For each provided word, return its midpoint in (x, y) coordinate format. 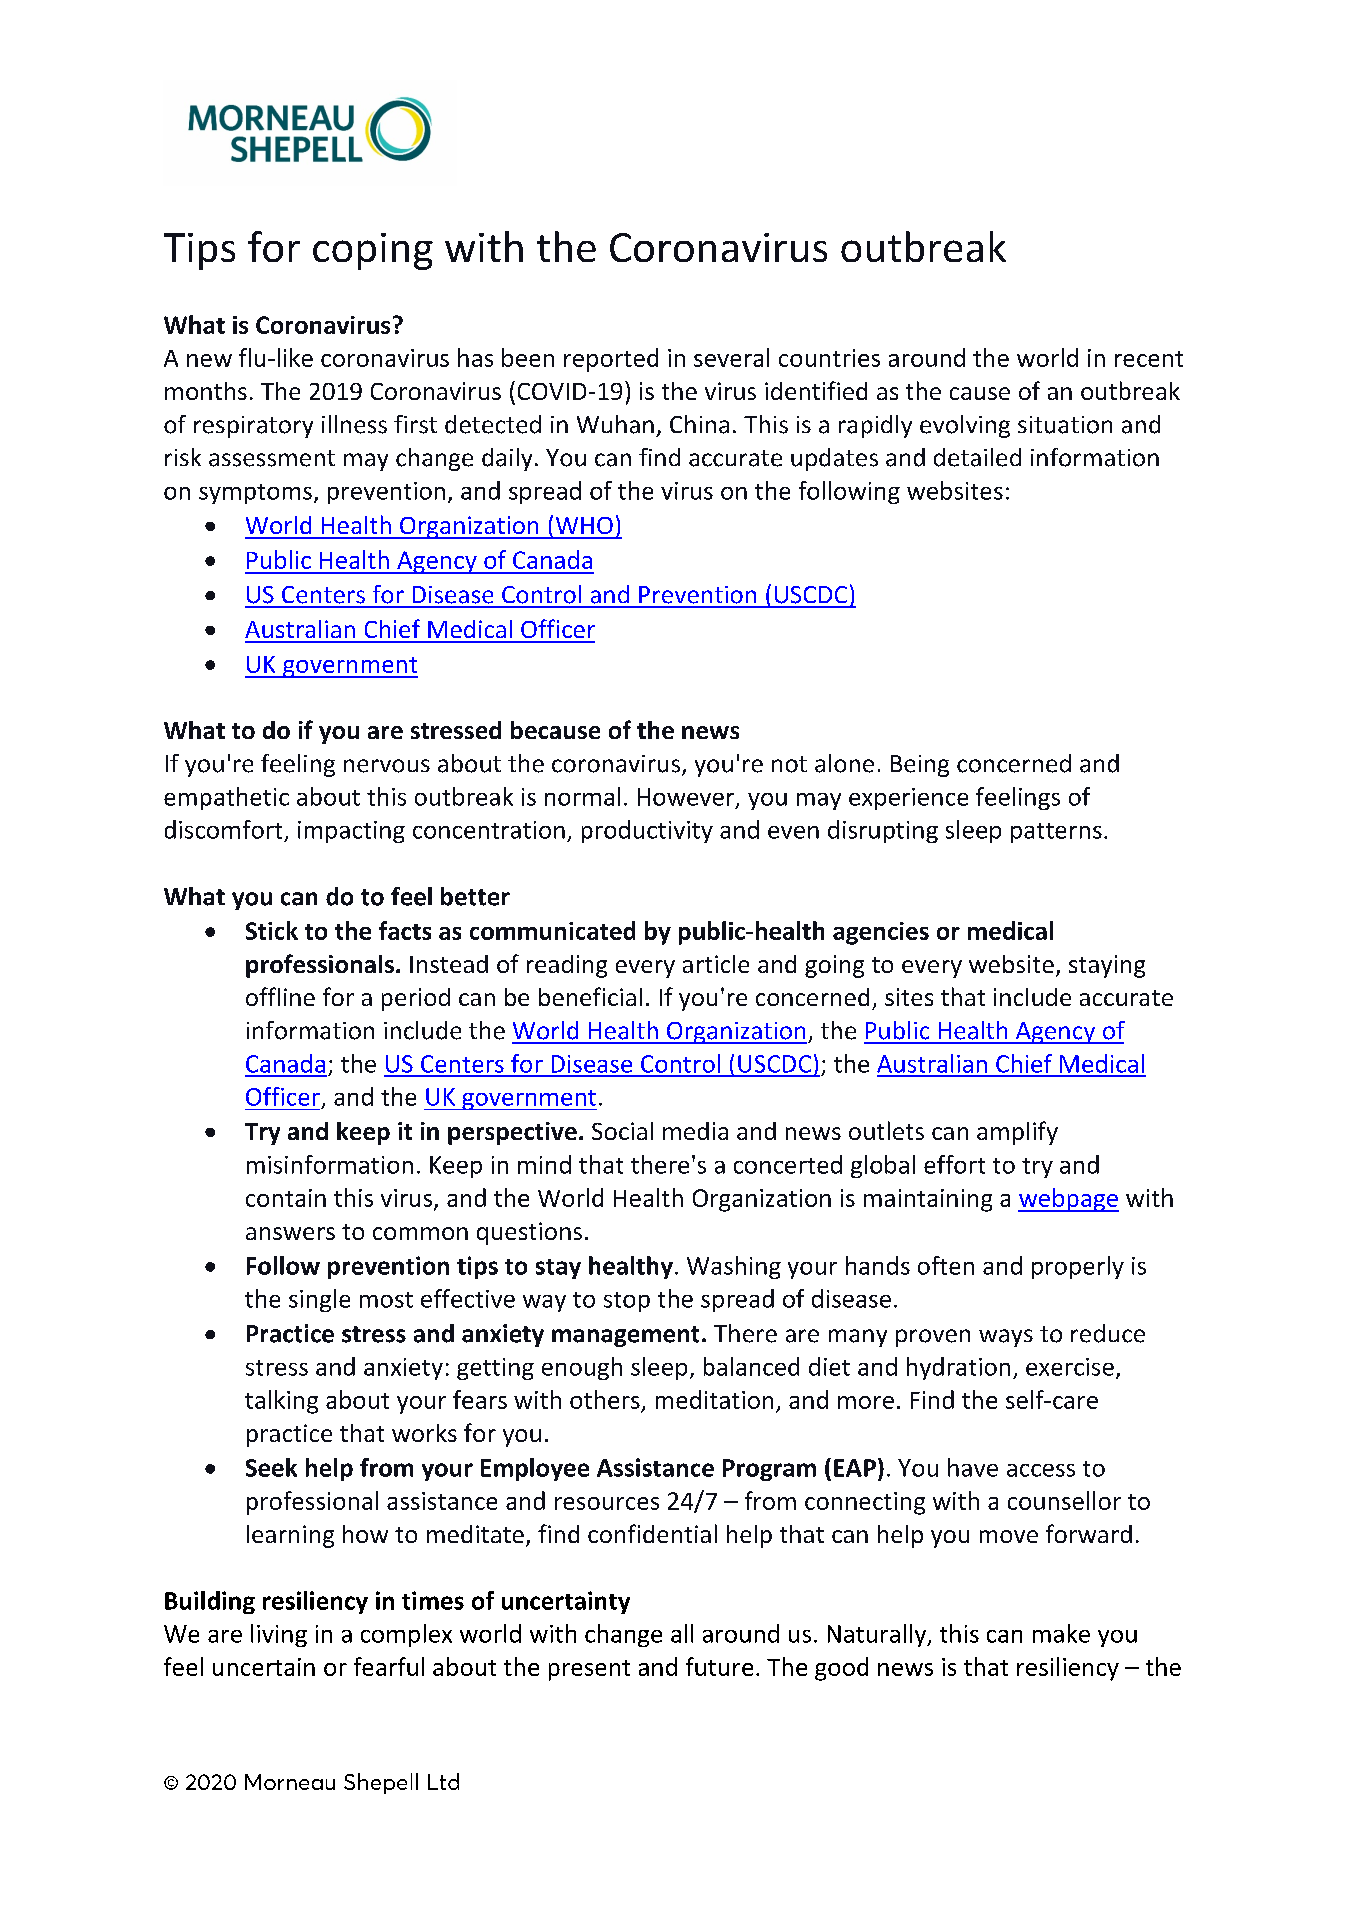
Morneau (290, 1782)
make (1061, 1633)
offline (280, 996)
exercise (1070, 1367)
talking (281, 1402)
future (719, 1666)
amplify (1017, 1133)
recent (1149, 359)
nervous (387, 766)
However (687, 798)
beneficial (590, 996)
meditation (714, 1399)
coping (373, 251)
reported (611, 360)
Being (920, 766)
